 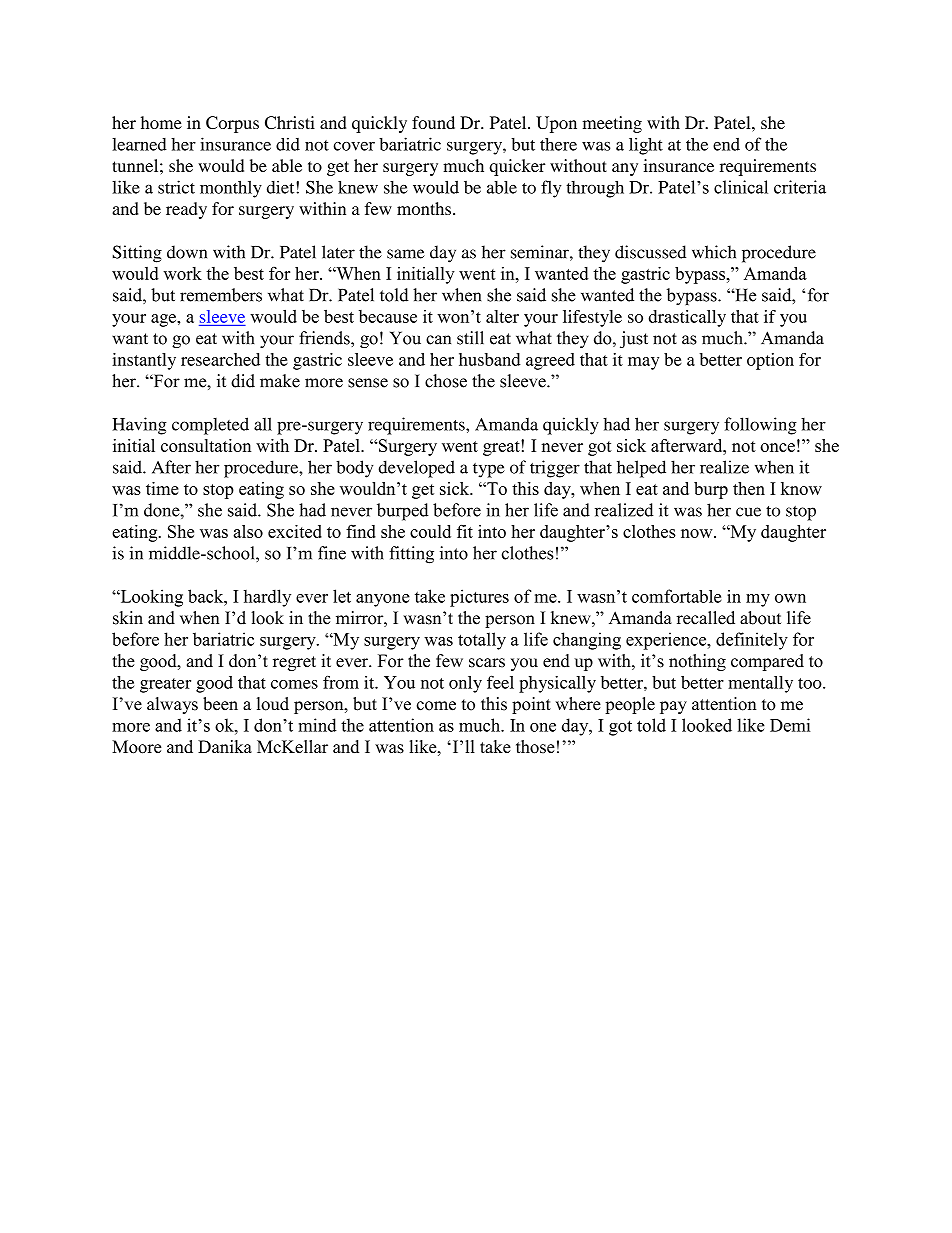 I want to click on found, so click(x=433, y=122).
